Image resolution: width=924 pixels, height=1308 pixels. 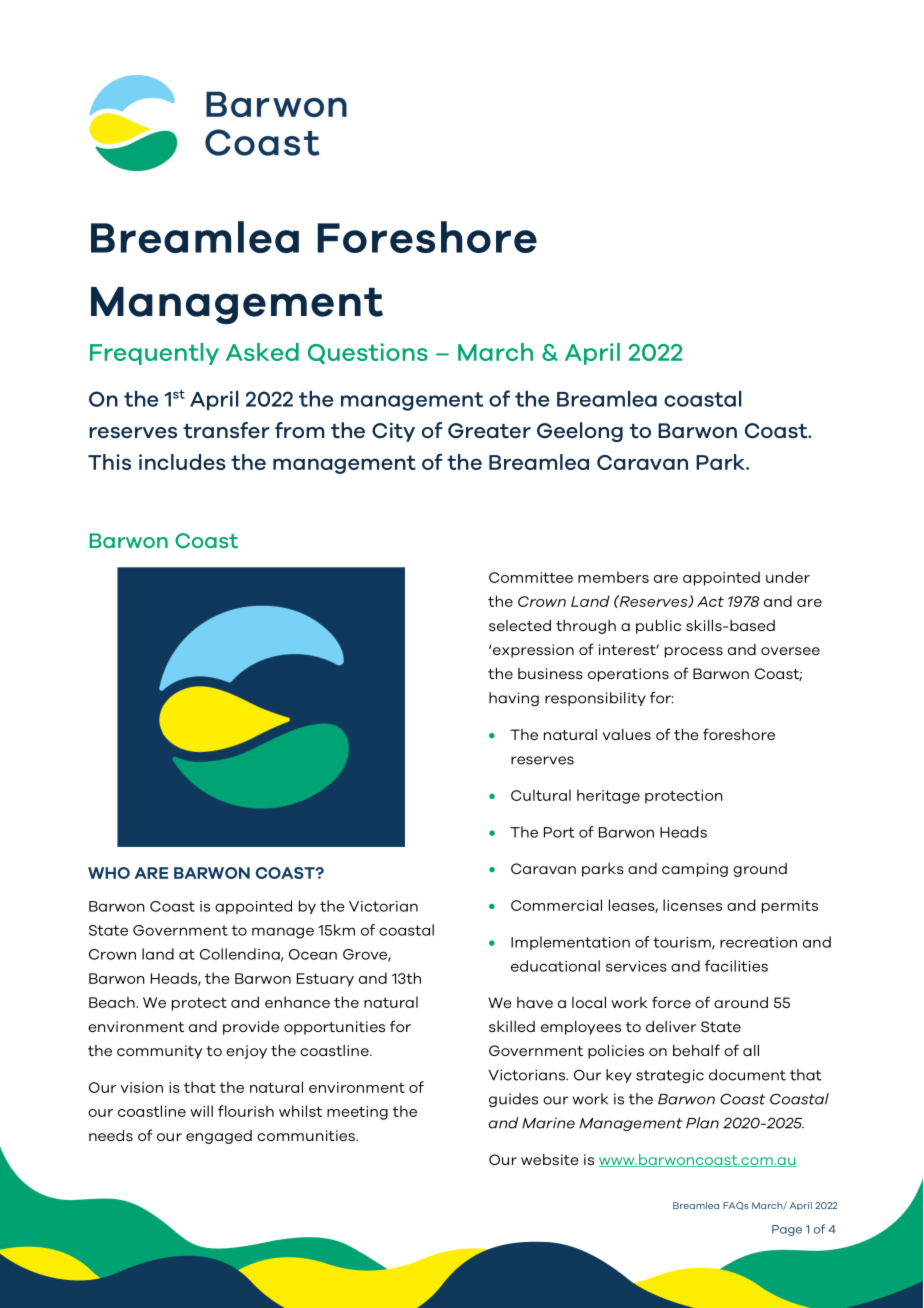 I want to click on process, so click(x=694, y=652).
